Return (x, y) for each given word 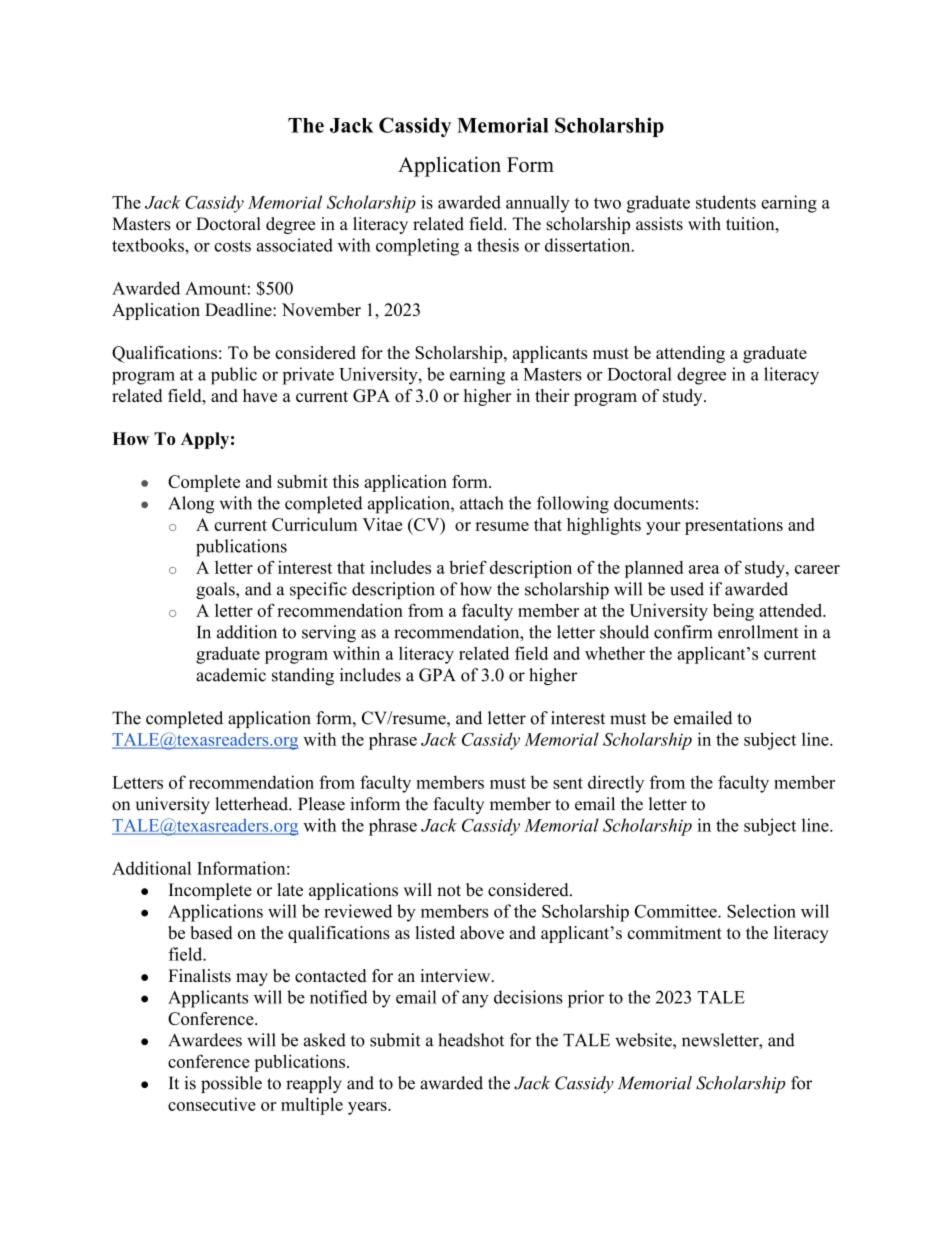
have (260, 395)
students (726, 202)
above (482, 932)
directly (616, 784)
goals (216, 591)
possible (231, 1084)
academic (231, 675)
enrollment (758, 632)
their (552, 395)
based (211, 932)
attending (690, 354)
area (704, 569)
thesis (498, 245)
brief (468, 567)
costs (232, 246)
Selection (761, 911)
